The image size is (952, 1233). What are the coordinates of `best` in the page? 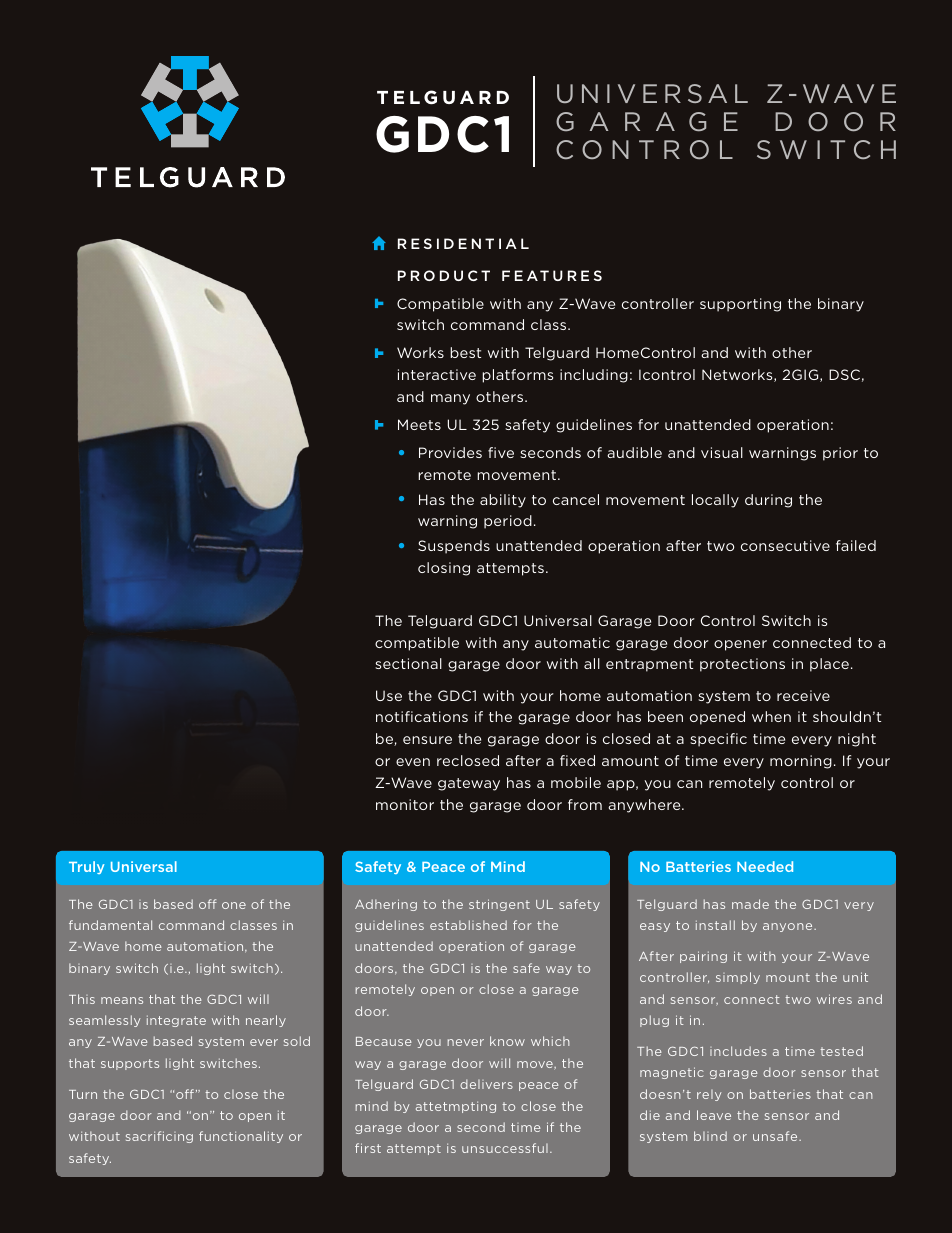 It's located at (465, 352).
